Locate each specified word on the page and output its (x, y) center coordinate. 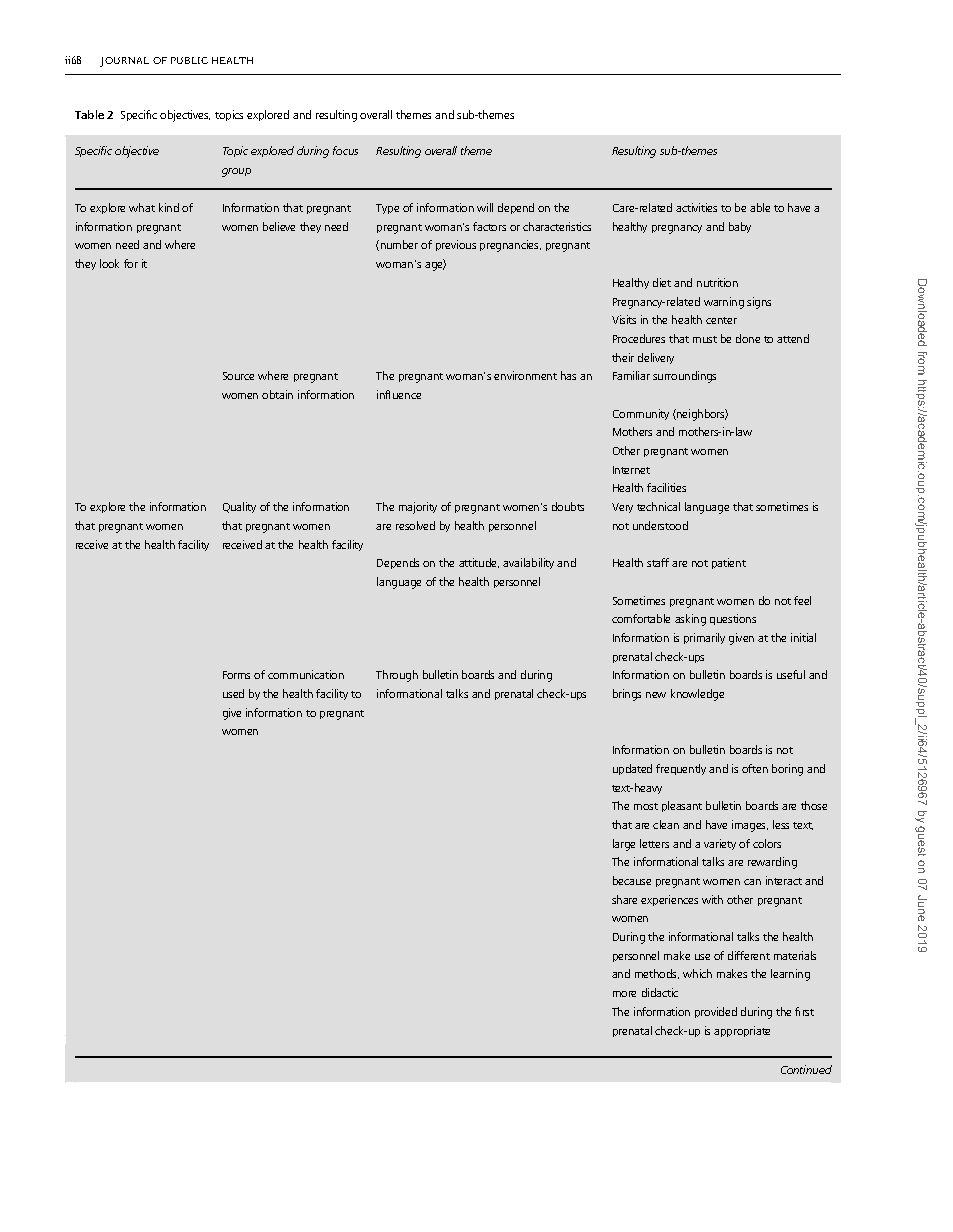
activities (696, 207)
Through (397, 676)
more (624, 994)
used (233, 693)
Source (238, 376)
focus (345, 150)
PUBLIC (189, 60)
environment (525, 375)
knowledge (697, 695)
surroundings (684, 377)
